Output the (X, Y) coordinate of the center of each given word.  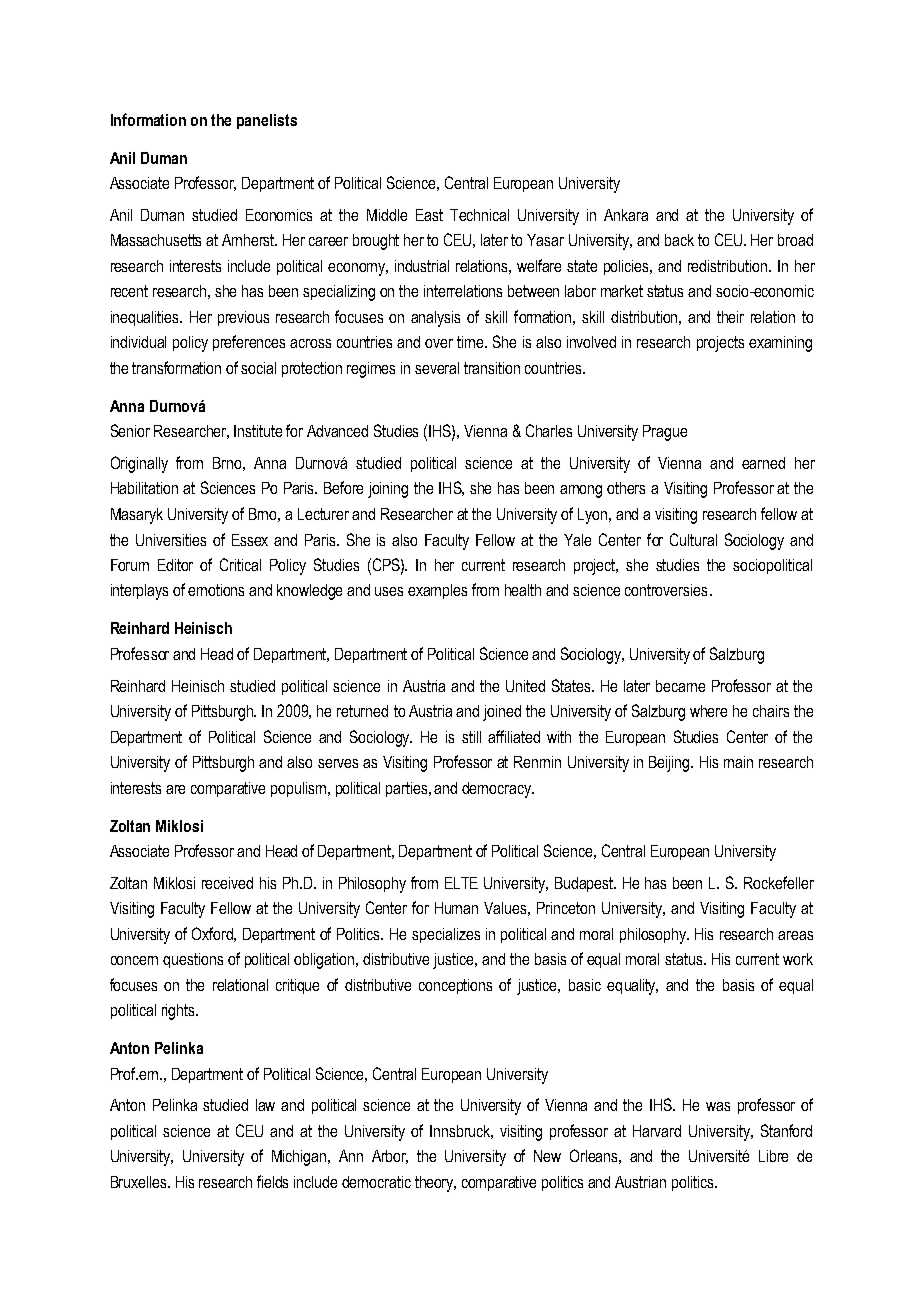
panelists (267, 121)
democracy (497, 790)
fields (272, 1181)
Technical (479, 215)
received (227, 883)
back (679, 240)
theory (435, 1184)
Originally (139, 464)
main (738, 762)
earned (763, 463)
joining (388, 490)
